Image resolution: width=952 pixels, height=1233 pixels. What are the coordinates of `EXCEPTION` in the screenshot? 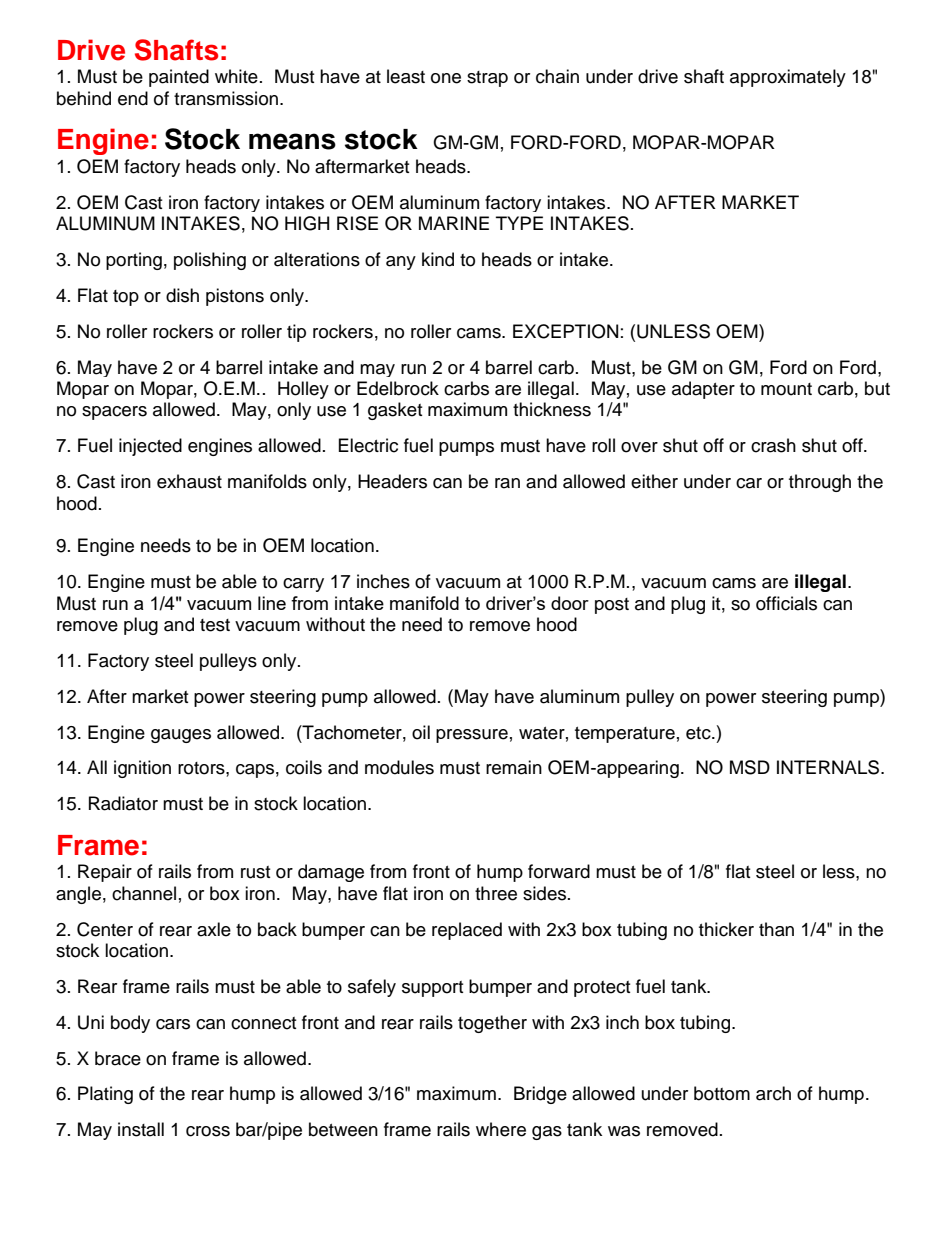 It's located at (565, 331).
